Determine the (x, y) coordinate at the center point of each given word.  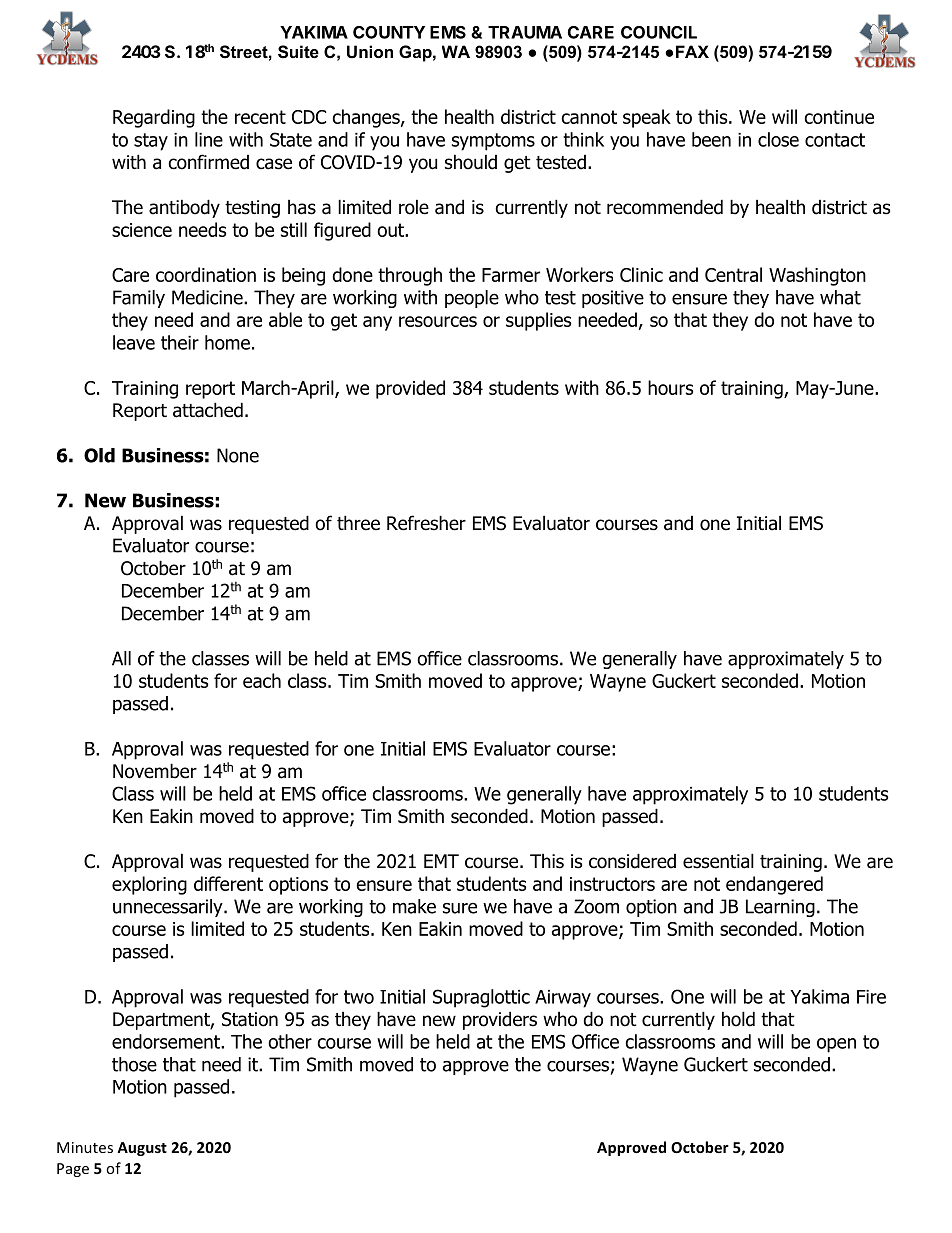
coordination (206, 274)
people (472, 299)
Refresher (426, 523)
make (414, 906)
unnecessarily (169, 908)
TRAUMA (525, 32)
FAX (692, 51)
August (142, 1149)
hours (670, 387)
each (262, 680)
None (238, 455)
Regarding (154, 118)
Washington (817, 276)
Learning (780, 908)
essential (718, 861)
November (155, 771)
